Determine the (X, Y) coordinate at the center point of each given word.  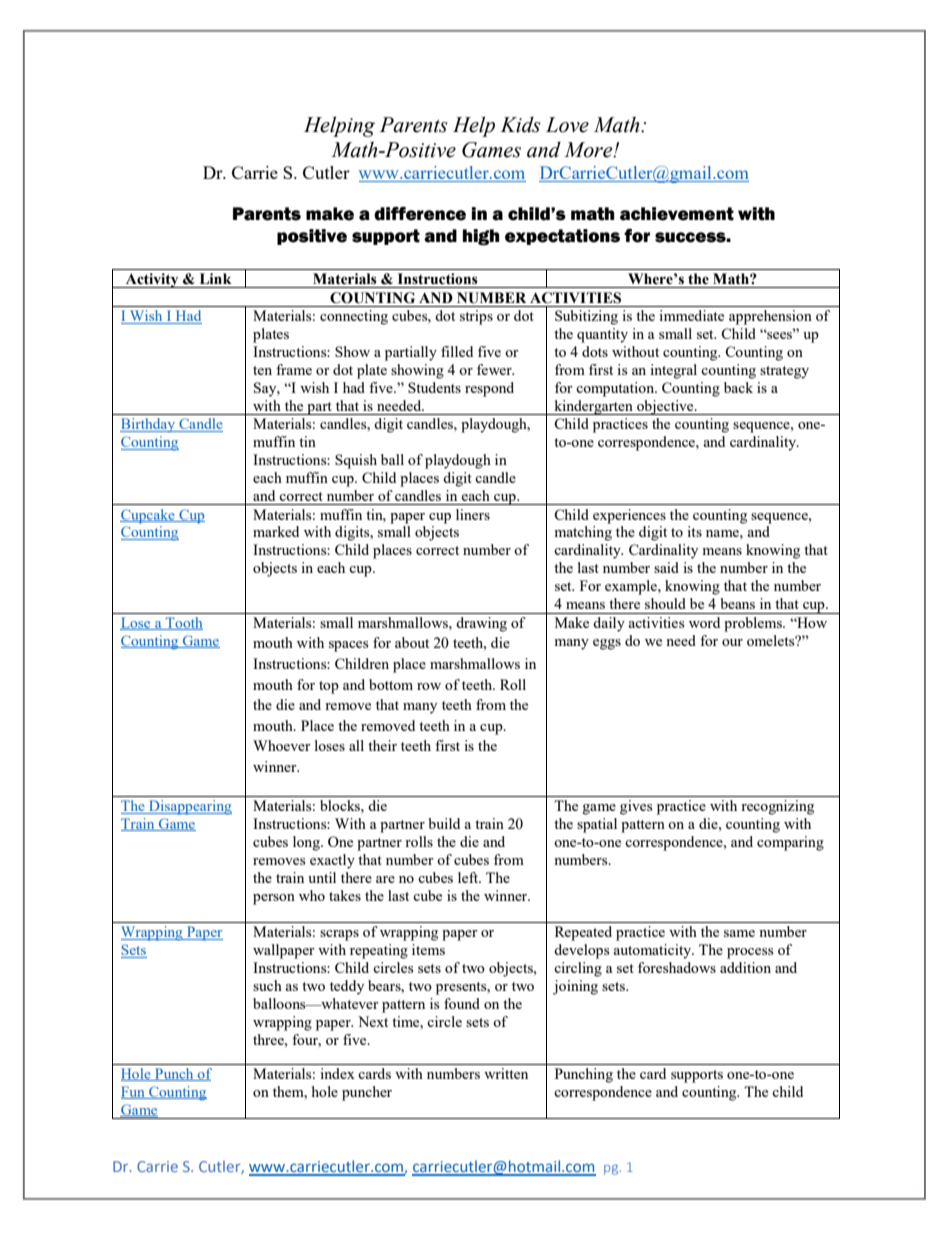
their (382, 745)
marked (276, 531)
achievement (677, 214)
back (738, 387)
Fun (134, 1092)
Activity (152, 280)
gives (636, 807)
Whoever (282, 745)
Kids (520, 124)
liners (473, 514)
